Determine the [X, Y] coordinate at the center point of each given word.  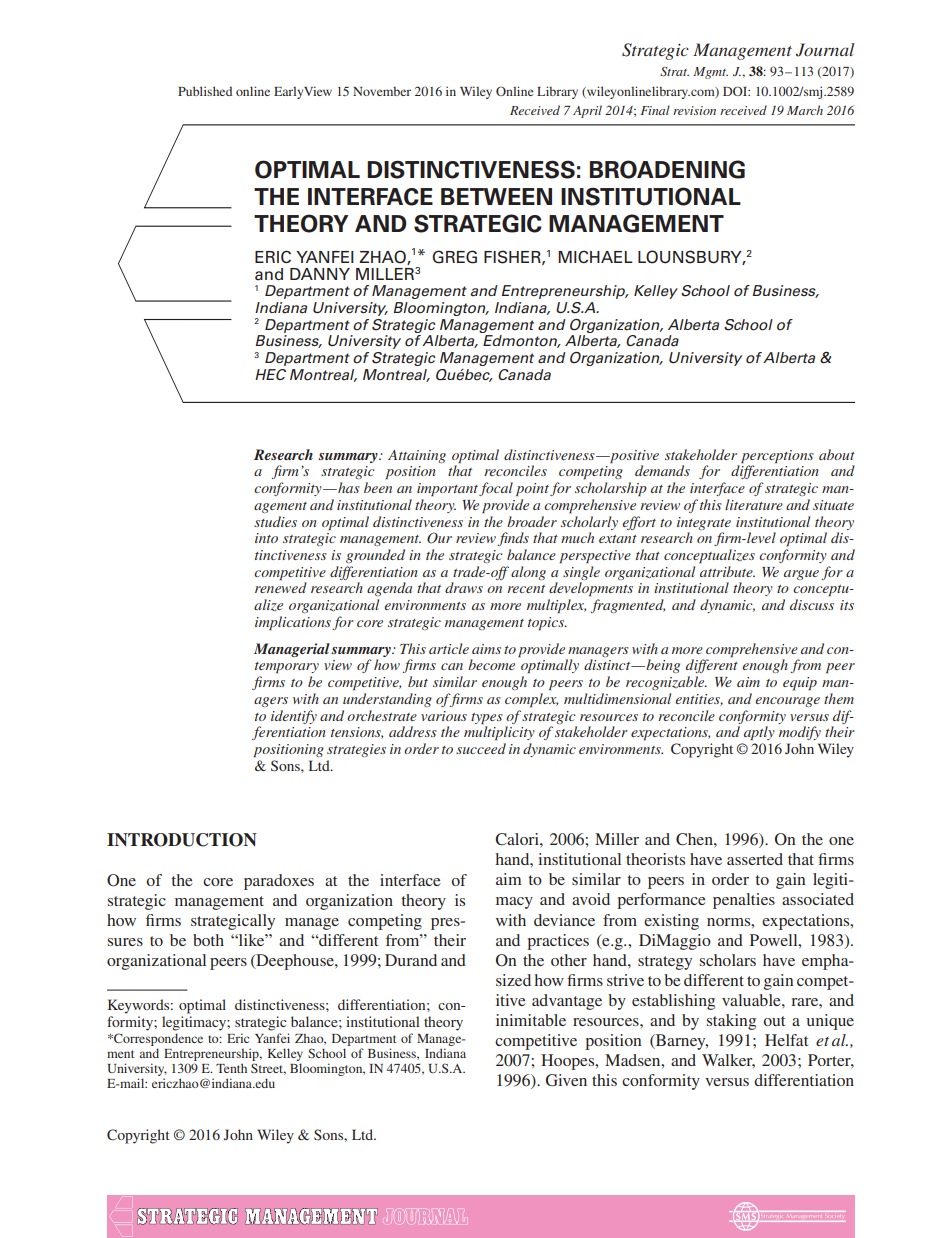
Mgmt [710, 73]
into [266, 538]
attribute [727, 571]
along [528, 573]
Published [205, 91]
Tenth [231, 1068]
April [587, 111]
